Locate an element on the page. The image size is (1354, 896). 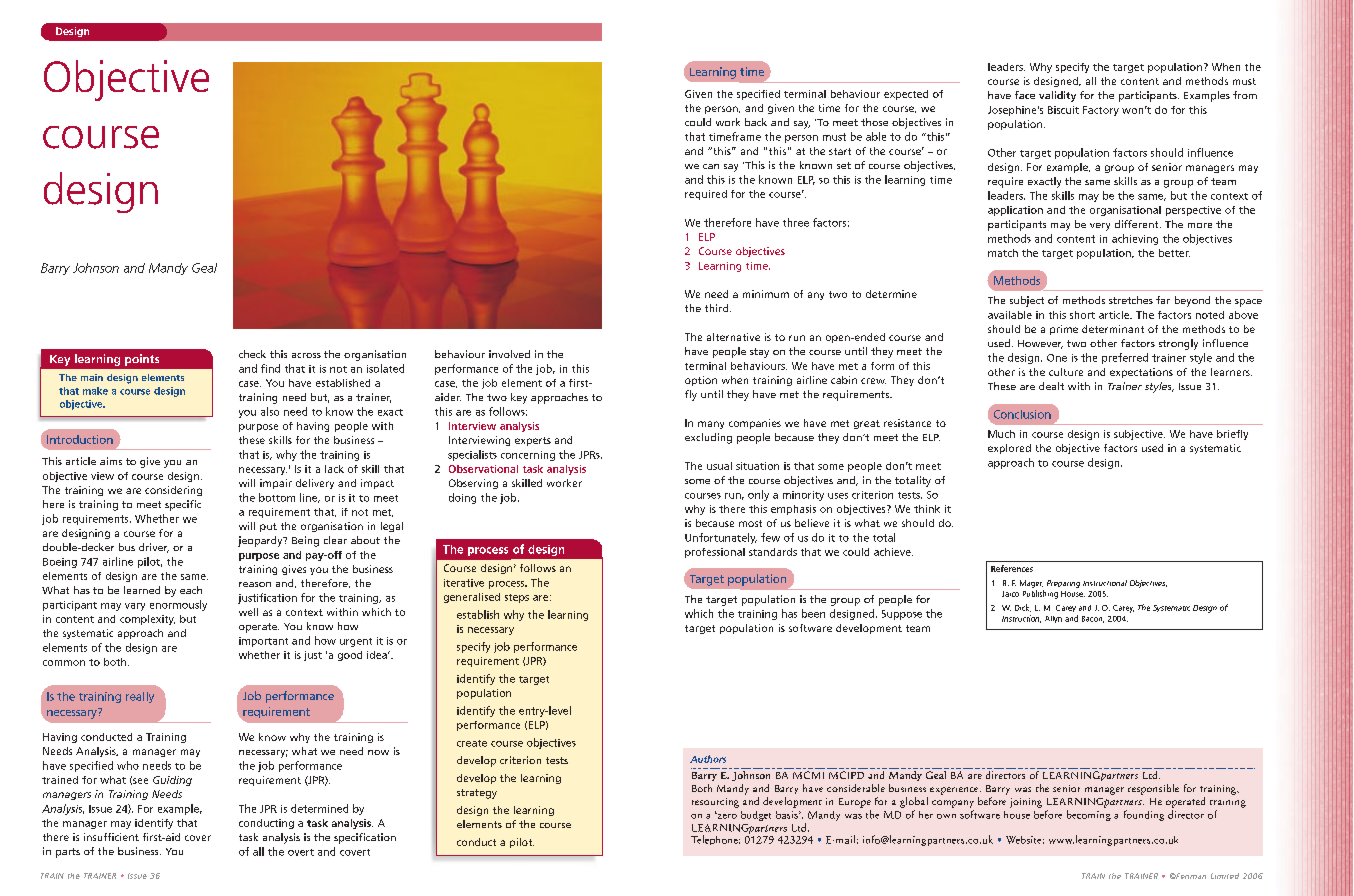
insufficient is located at coordinates (111, 837).
